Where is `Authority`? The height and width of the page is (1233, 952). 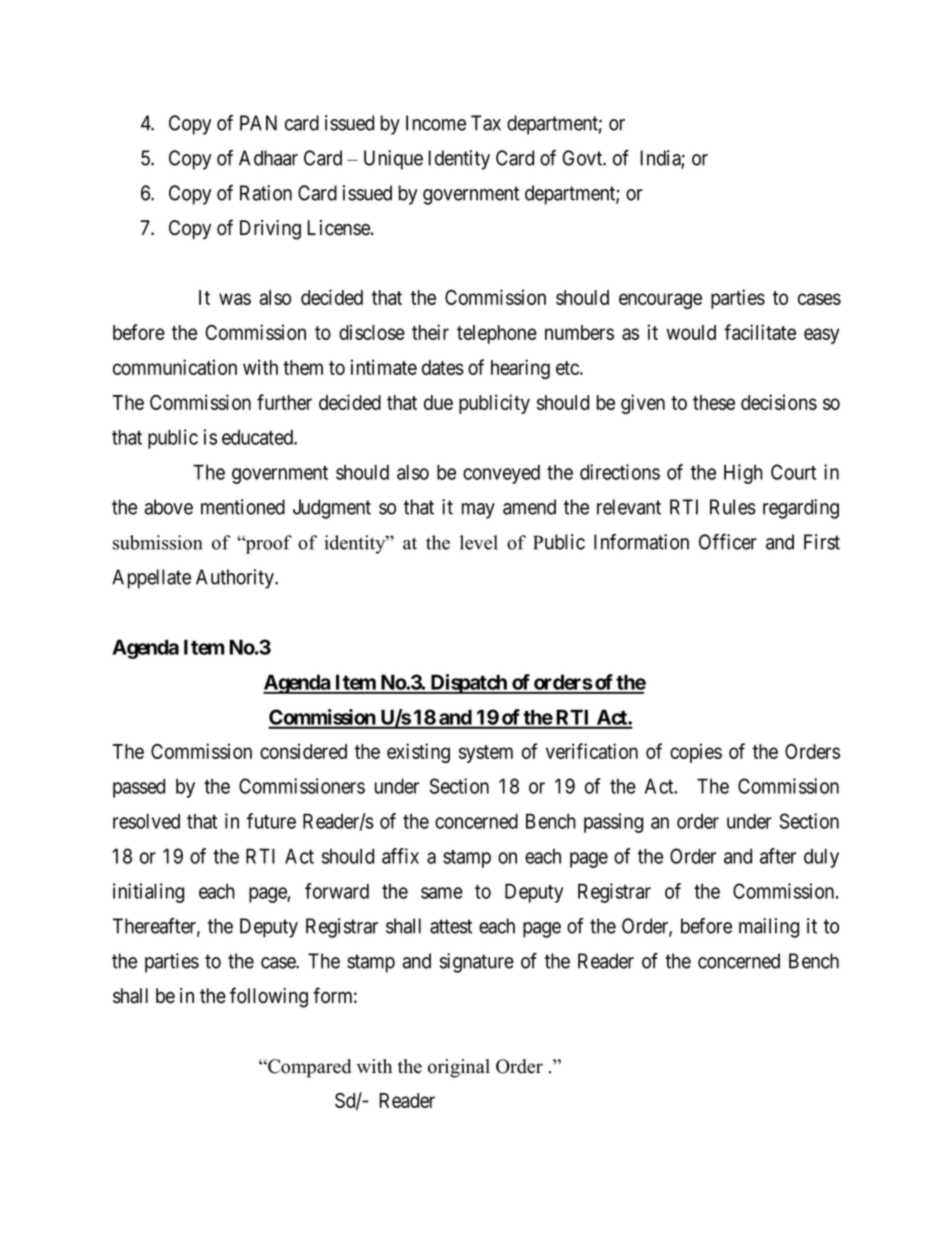
Authority is located at coordinates (236, 579).
